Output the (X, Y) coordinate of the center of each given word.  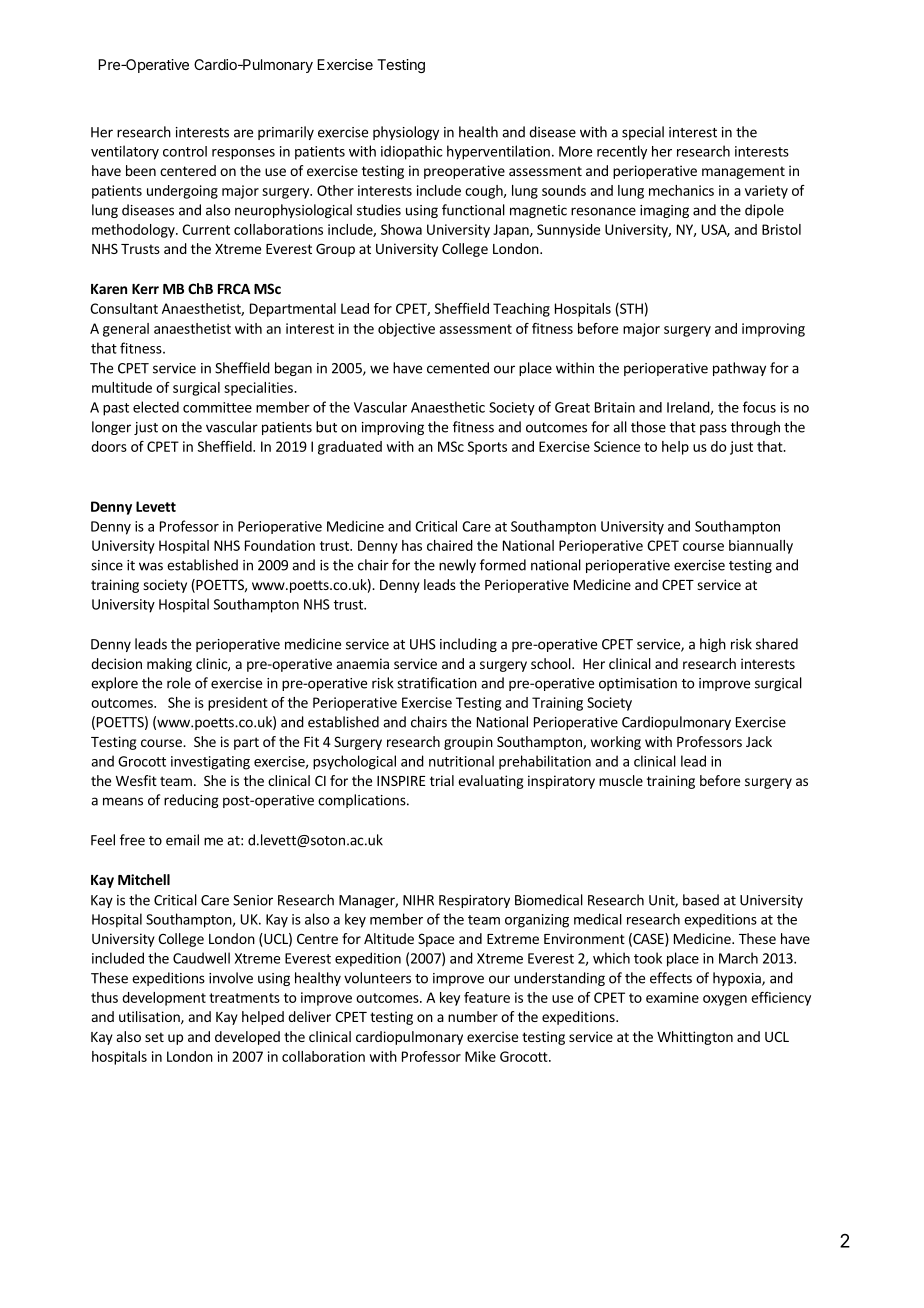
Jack (759, 741)
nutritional (461, 761)
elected (156, 407)
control (185, 151)
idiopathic (411, 152)
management (743, 172)
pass (713, 429)
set (154, 1037)
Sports (487, 448)
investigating (210, 763)
